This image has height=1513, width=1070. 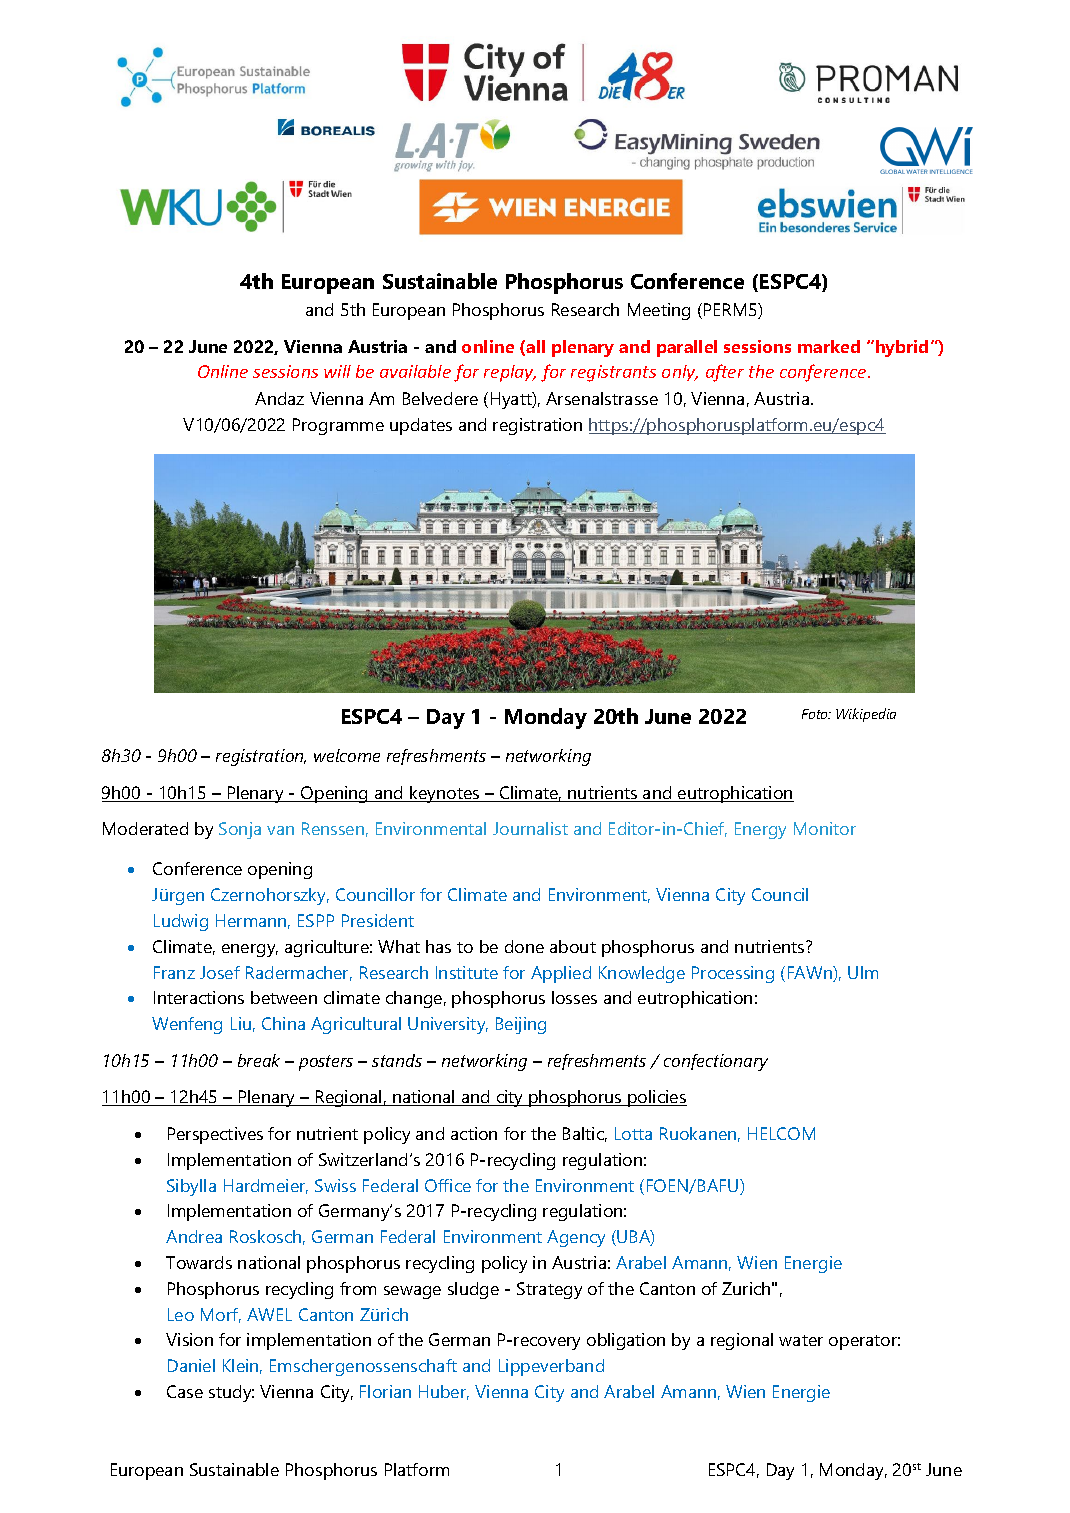 What do you see at coordinates (279, 398) in the image?
I see `Andaz` at bounding box center [279, 398].
